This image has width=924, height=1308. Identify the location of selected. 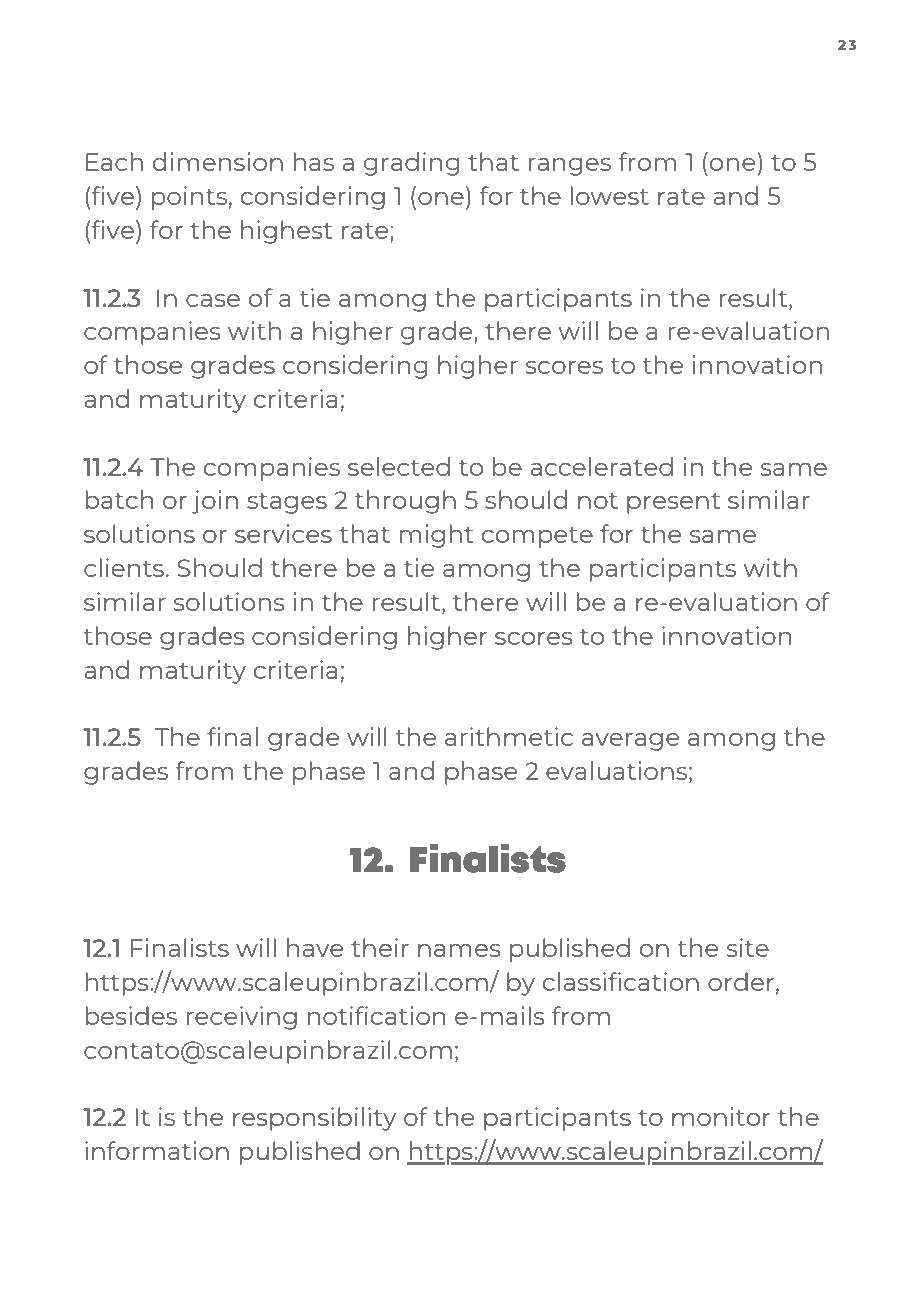
(399, 466).
